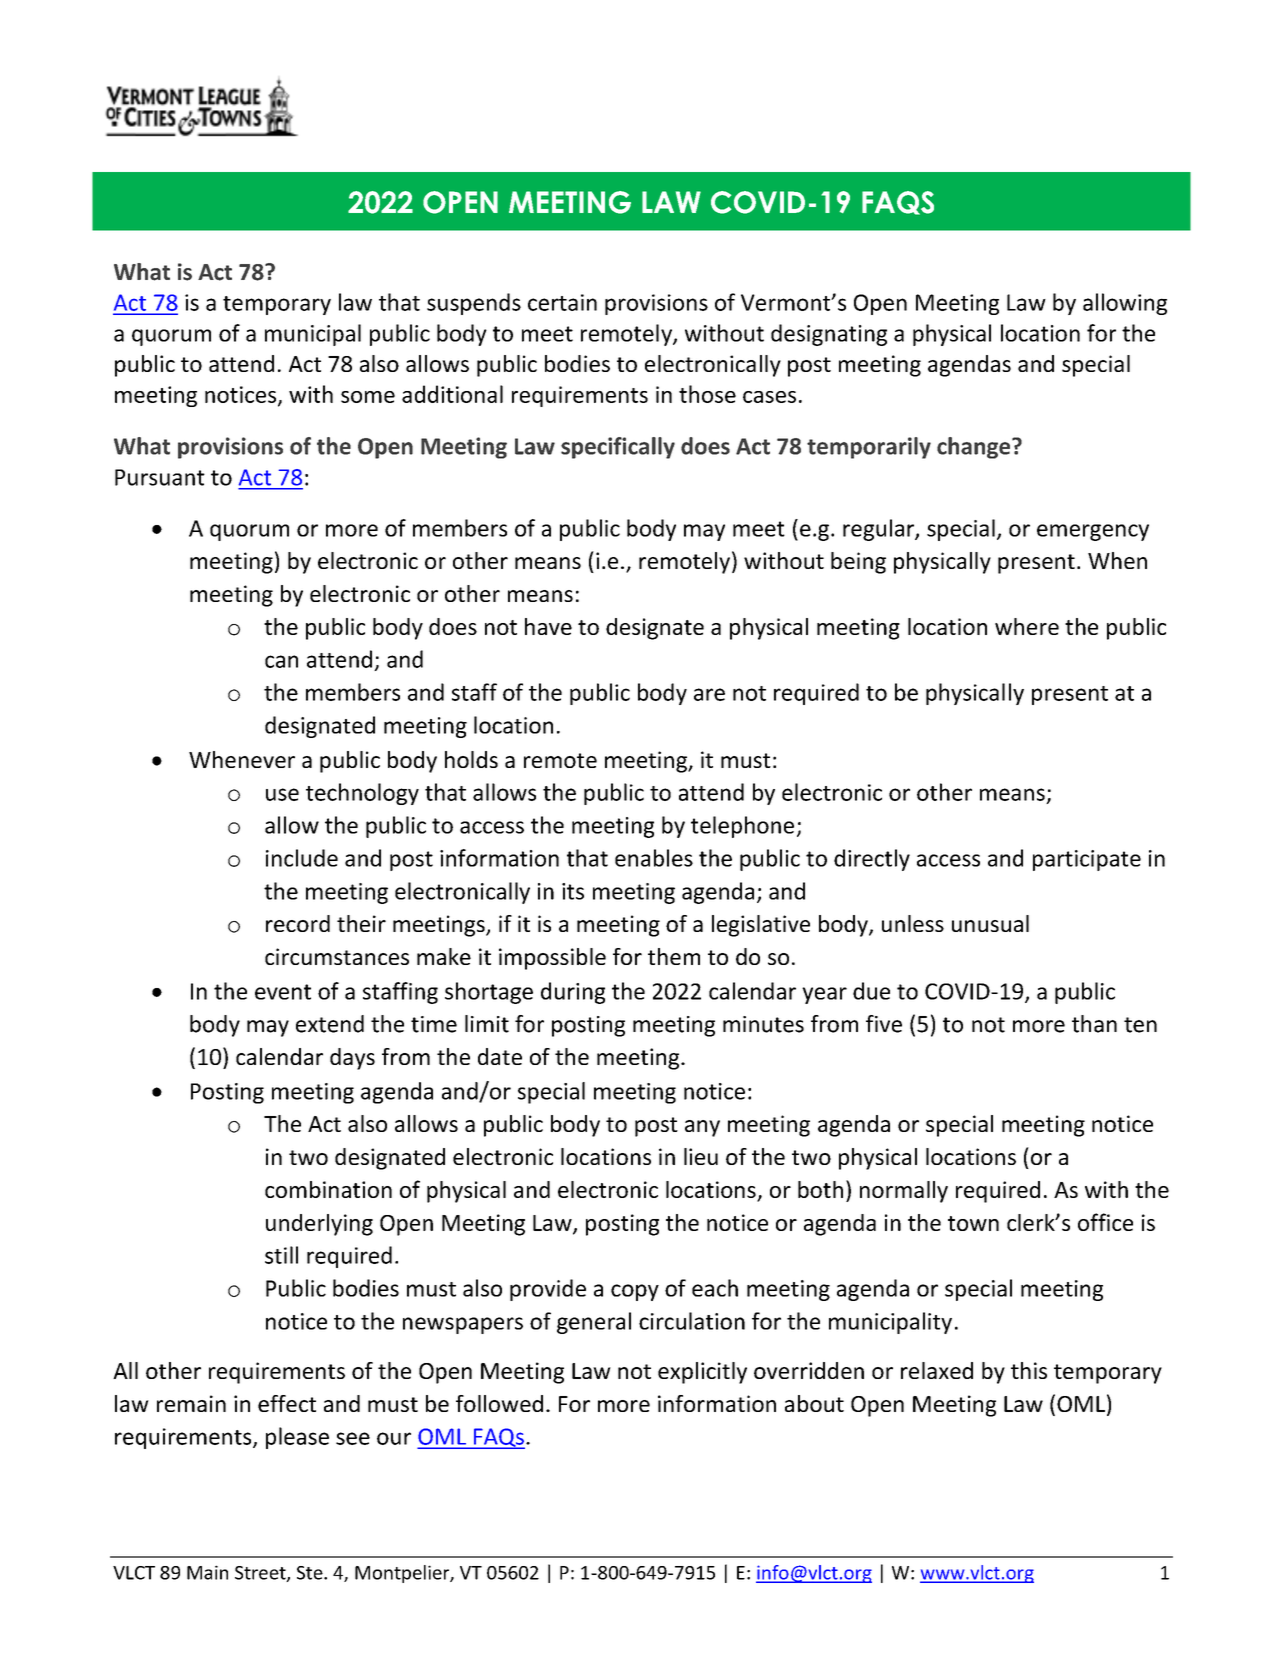 Image resolution: width=1283 pixels, height=1660 pixels. I want to click on are, so click(709, 694).
